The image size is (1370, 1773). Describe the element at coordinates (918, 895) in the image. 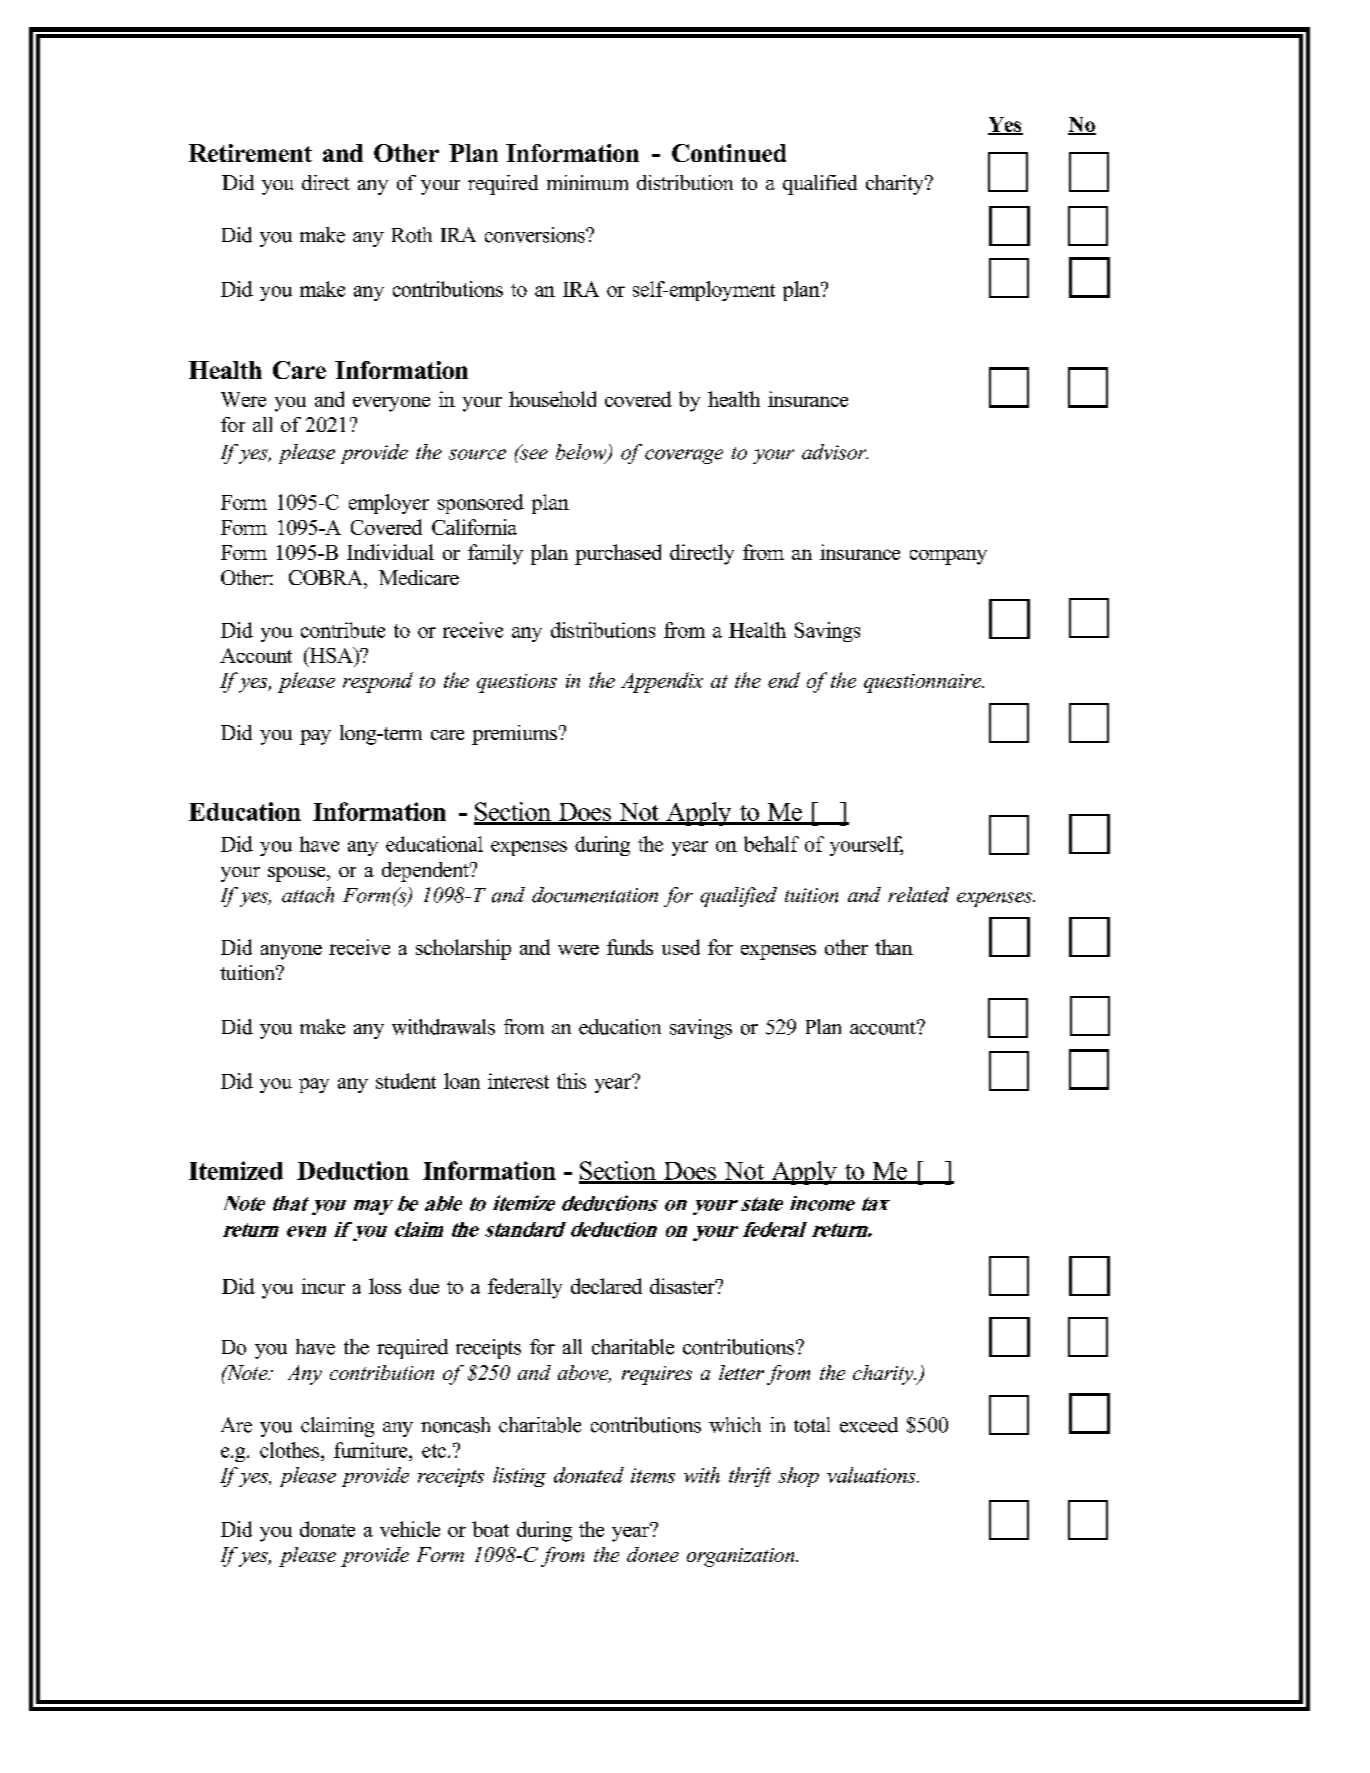

I see `related` at that location.
